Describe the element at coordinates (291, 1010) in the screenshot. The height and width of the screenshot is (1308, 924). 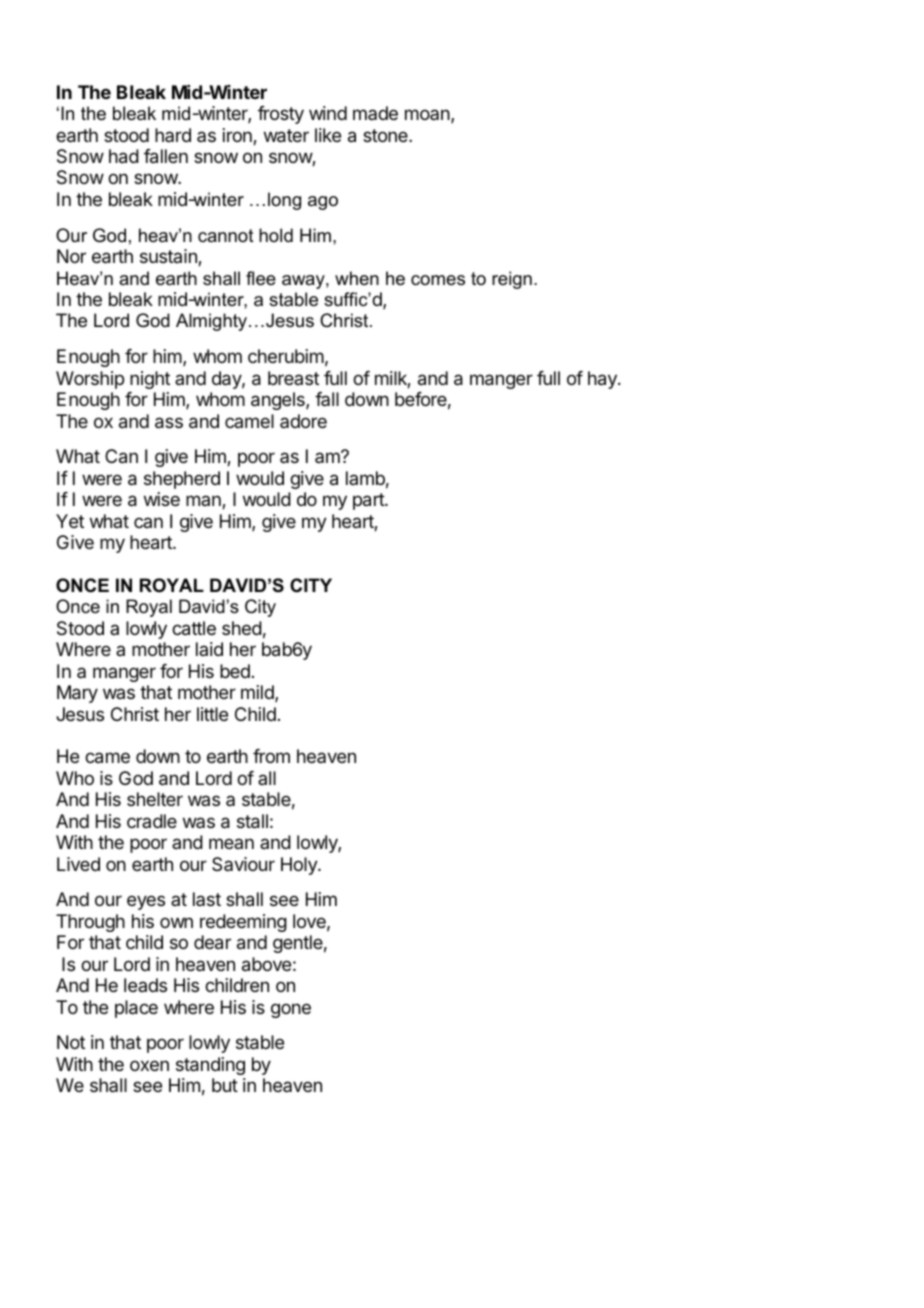
I see `gone` at that location.
